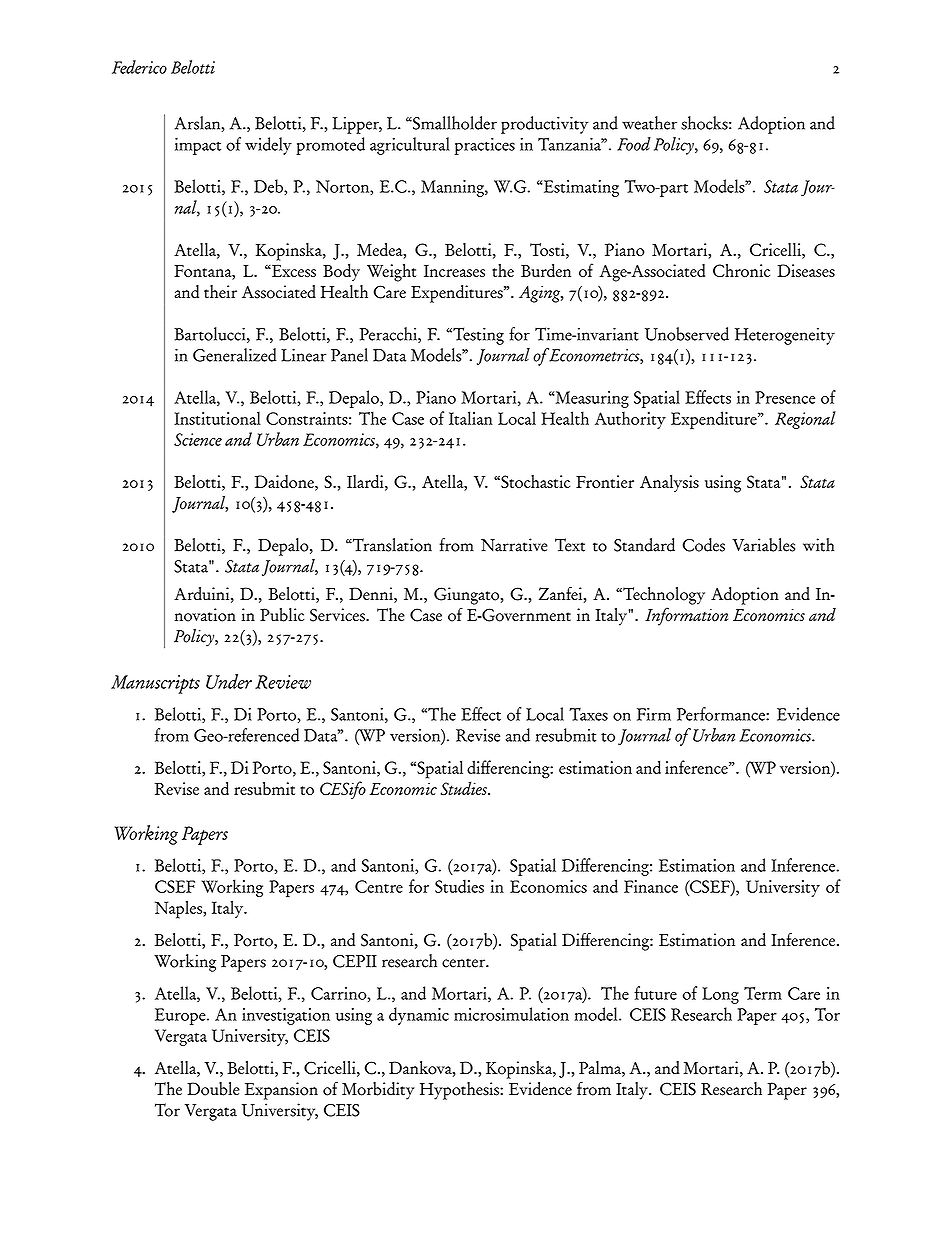 The width and height of the screenshot is (952, 1233). I want to click on Double, so click(213, 1089).
